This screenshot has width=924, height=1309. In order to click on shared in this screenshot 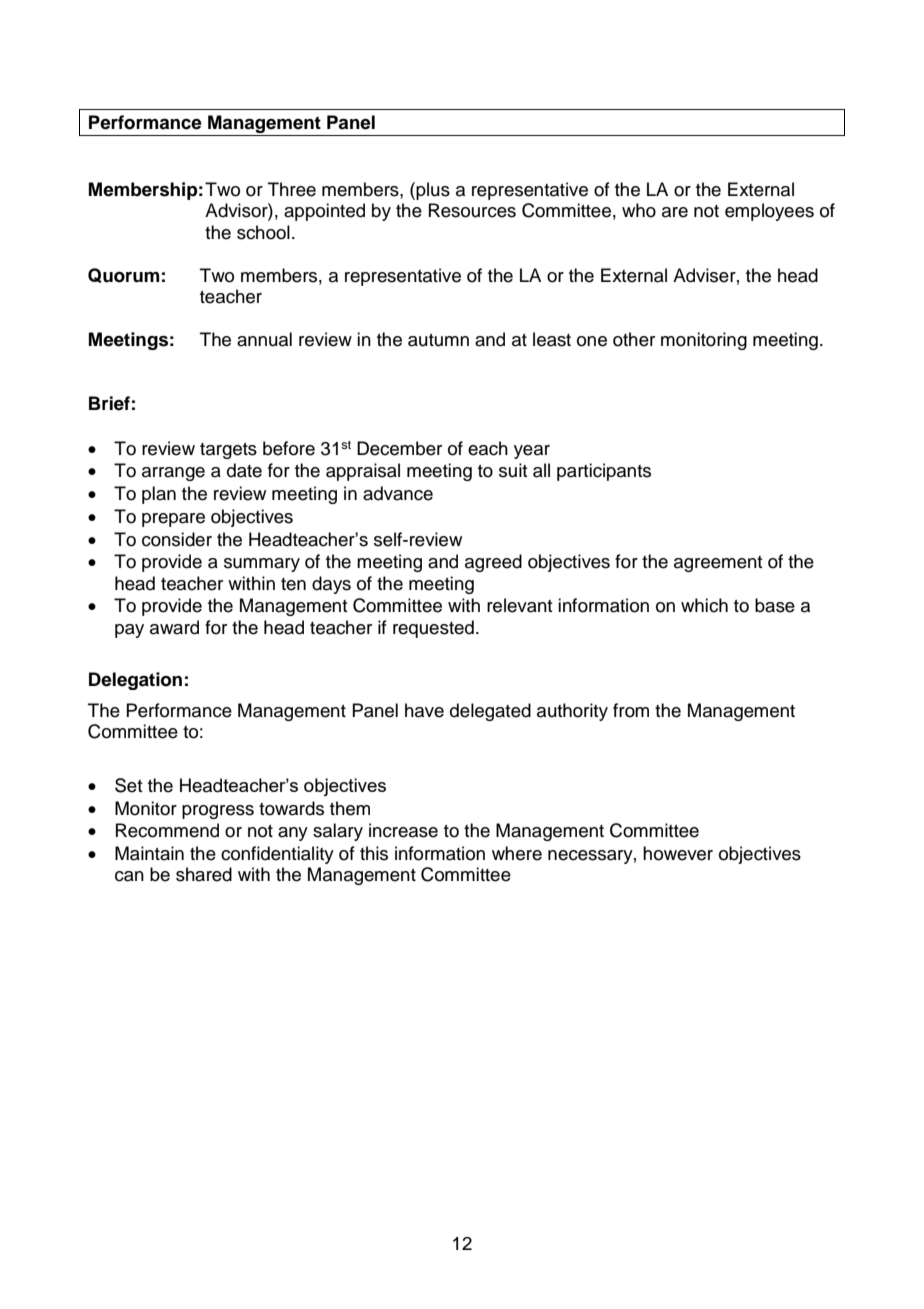, I will do `click(204, 874)`.
